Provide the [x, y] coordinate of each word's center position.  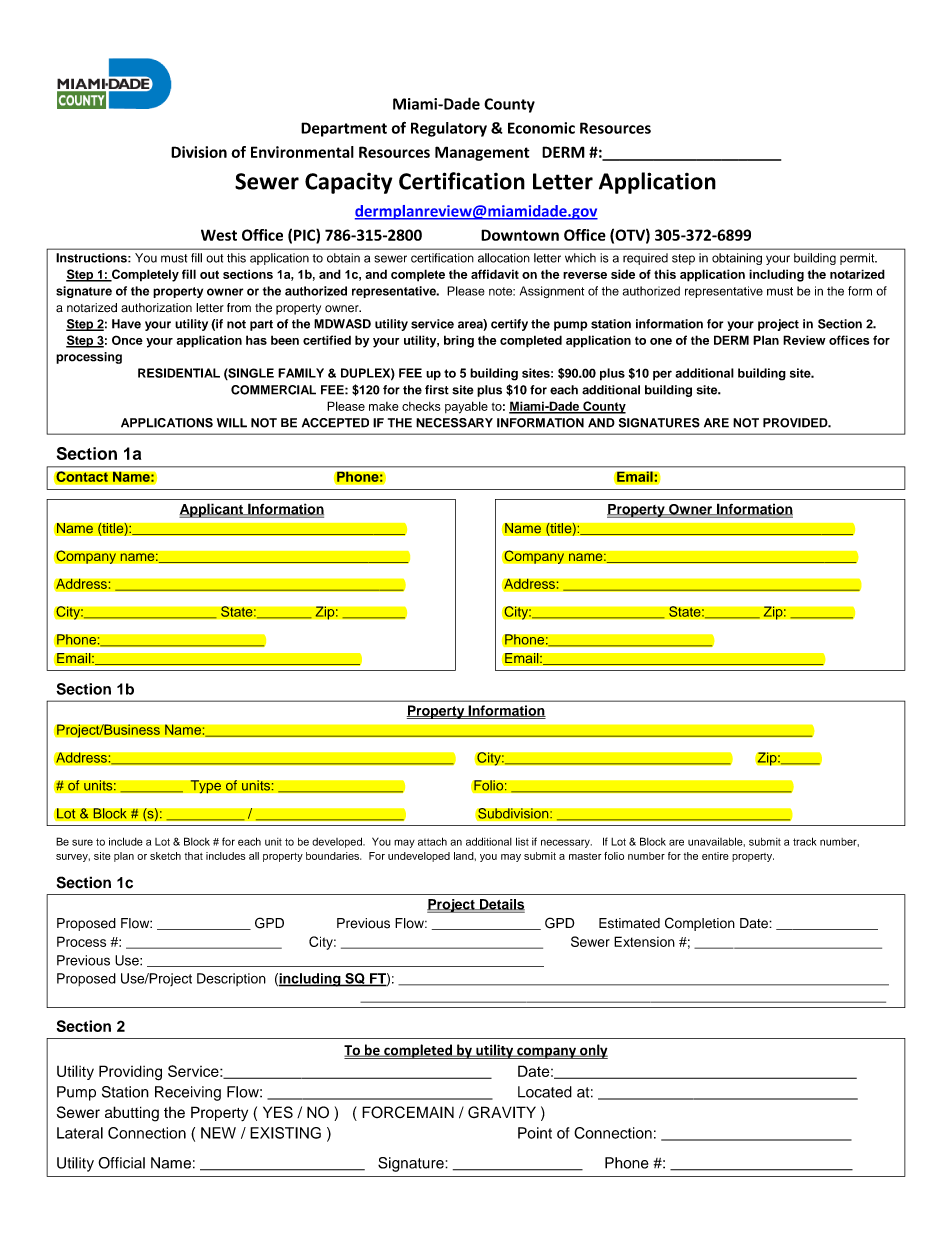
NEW [218, 1133]
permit [858, 259]
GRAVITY [502, 1112]
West [219, 235]
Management [482, 153]
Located [545, 1092]
